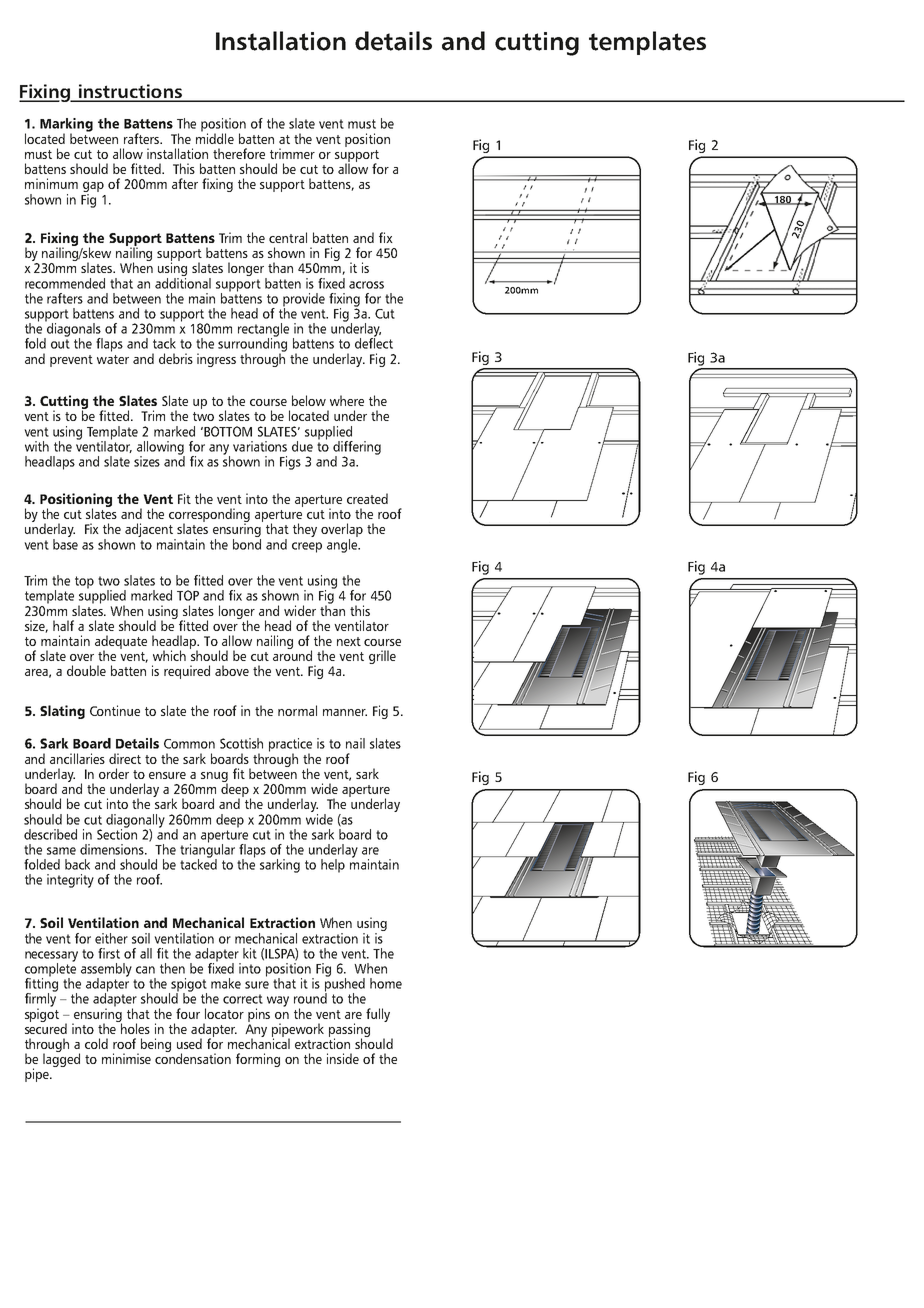 Image resolution: width=924 pixels, height=1308 pixels. What do you see at coordinates (349, 1031) in the screenshot?
I see `passing` at bounding box center [349, 1031].
